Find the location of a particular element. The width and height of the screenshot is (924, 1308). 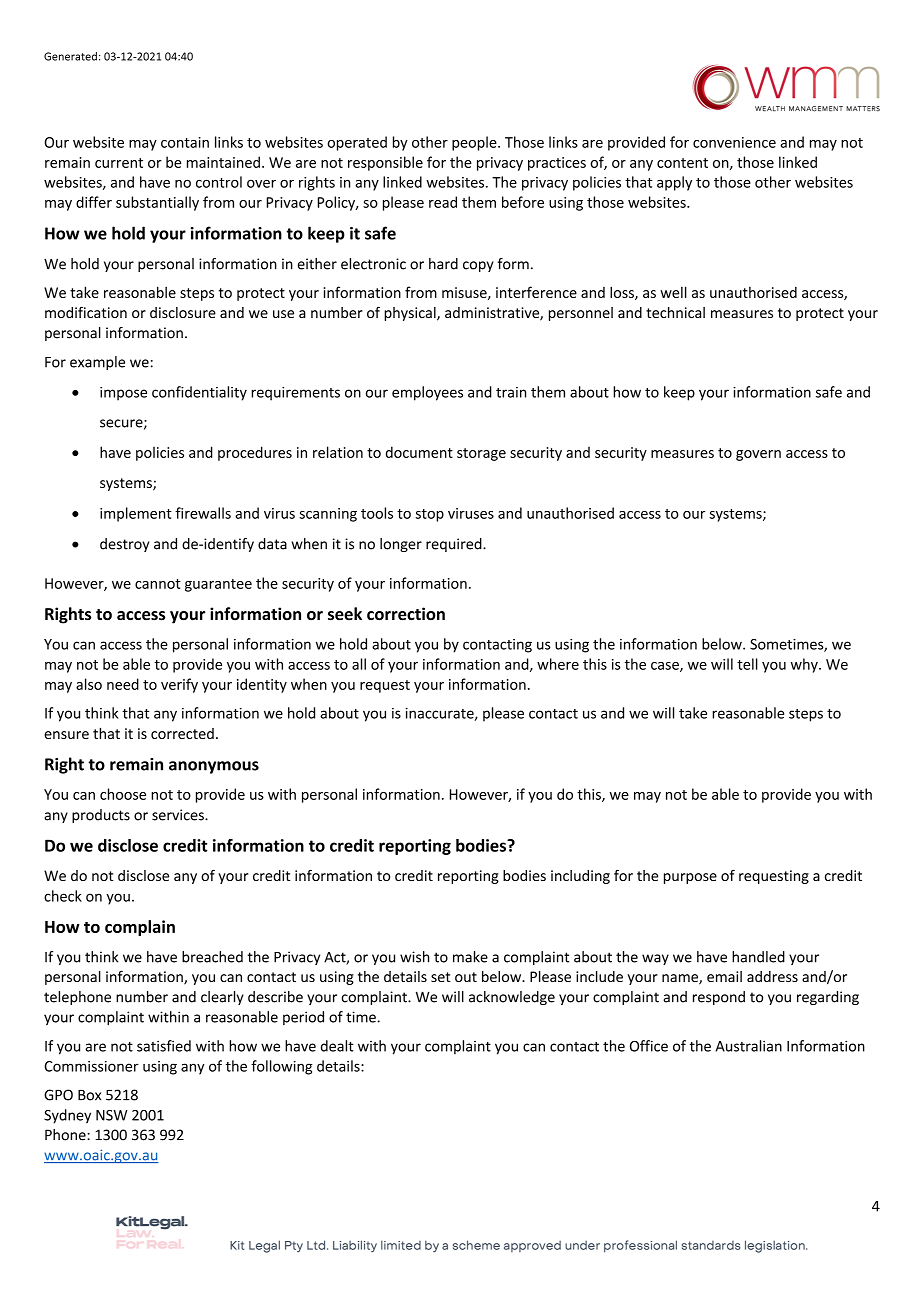

people is located at coordinates (475, 143).
